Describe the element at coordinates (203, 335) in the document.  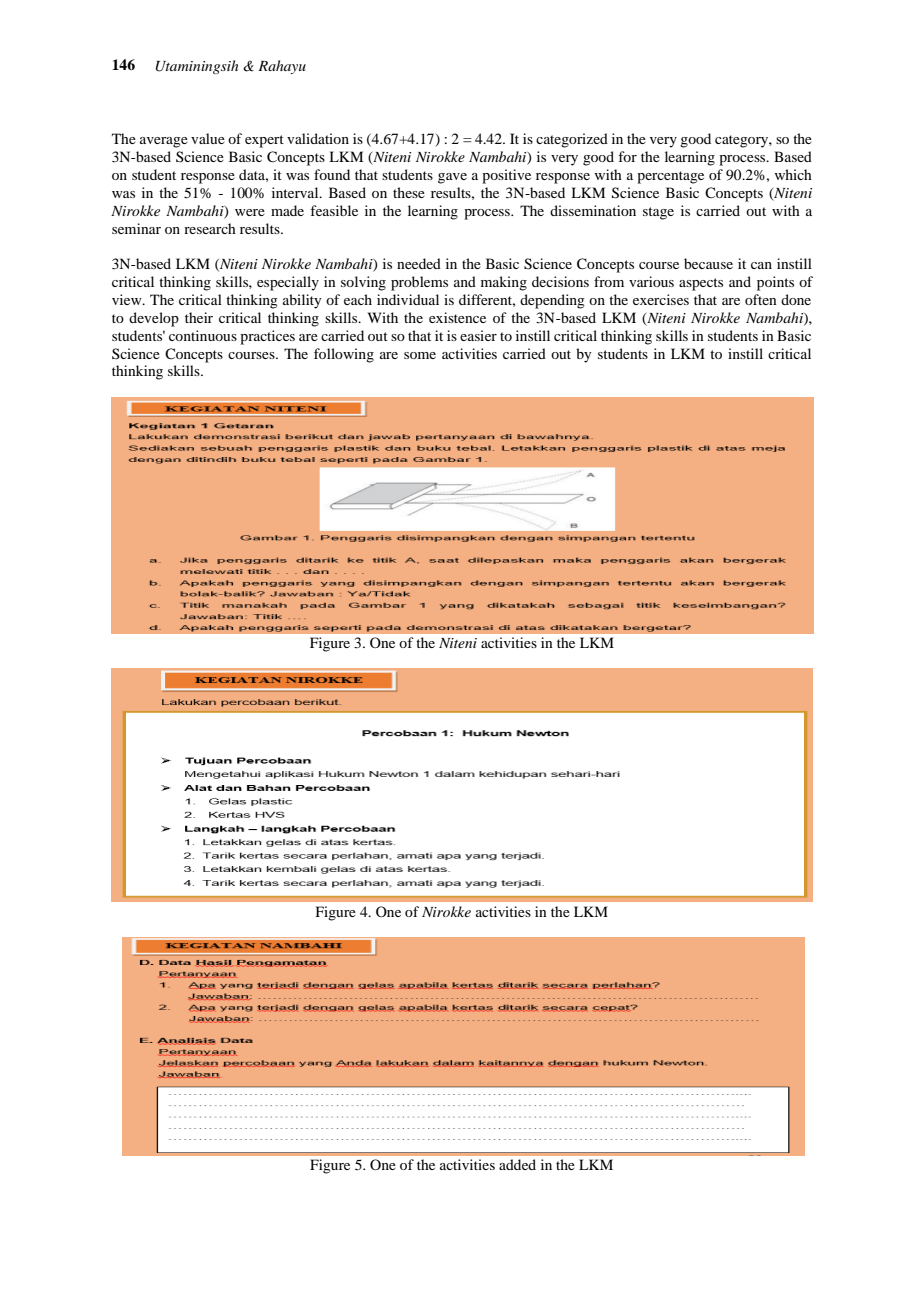
I see `continuous` at that location.
